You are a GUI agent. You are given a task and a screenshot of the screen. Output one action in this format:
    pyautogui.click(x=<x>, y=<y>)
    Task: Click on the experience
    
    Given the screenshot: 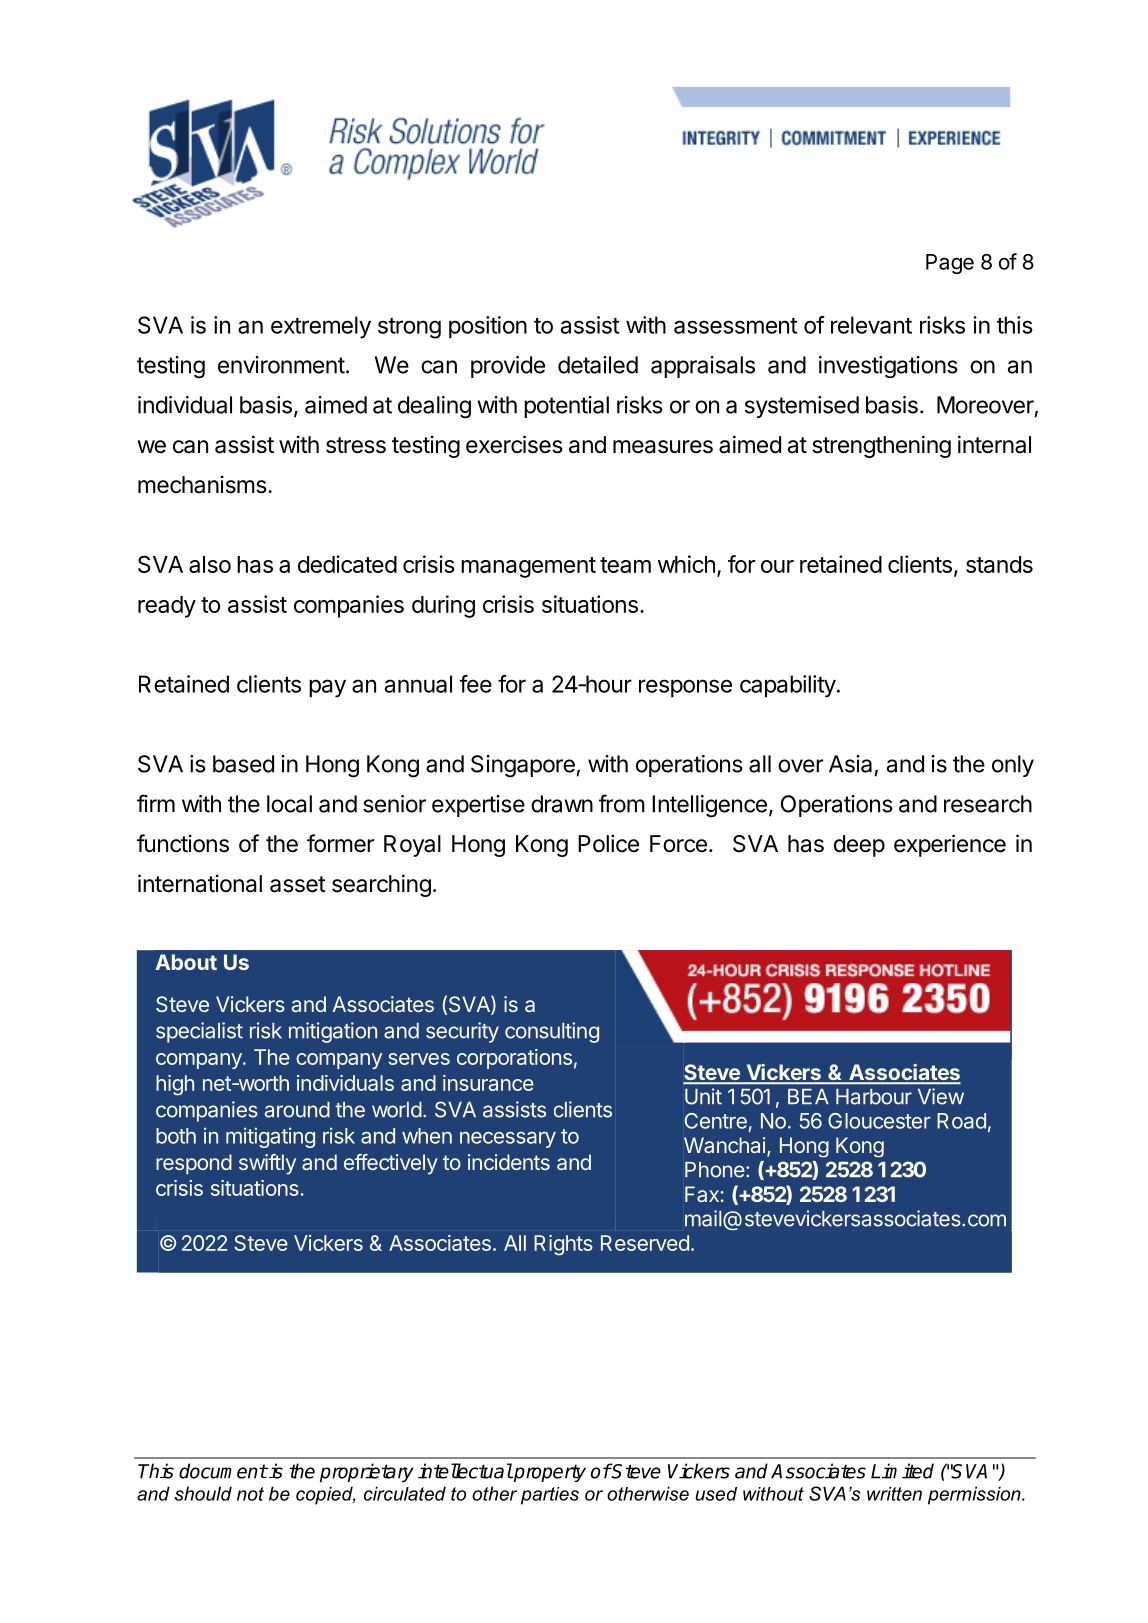 What is the action you would take?
    pyautogui.click(x=950, y=845)
